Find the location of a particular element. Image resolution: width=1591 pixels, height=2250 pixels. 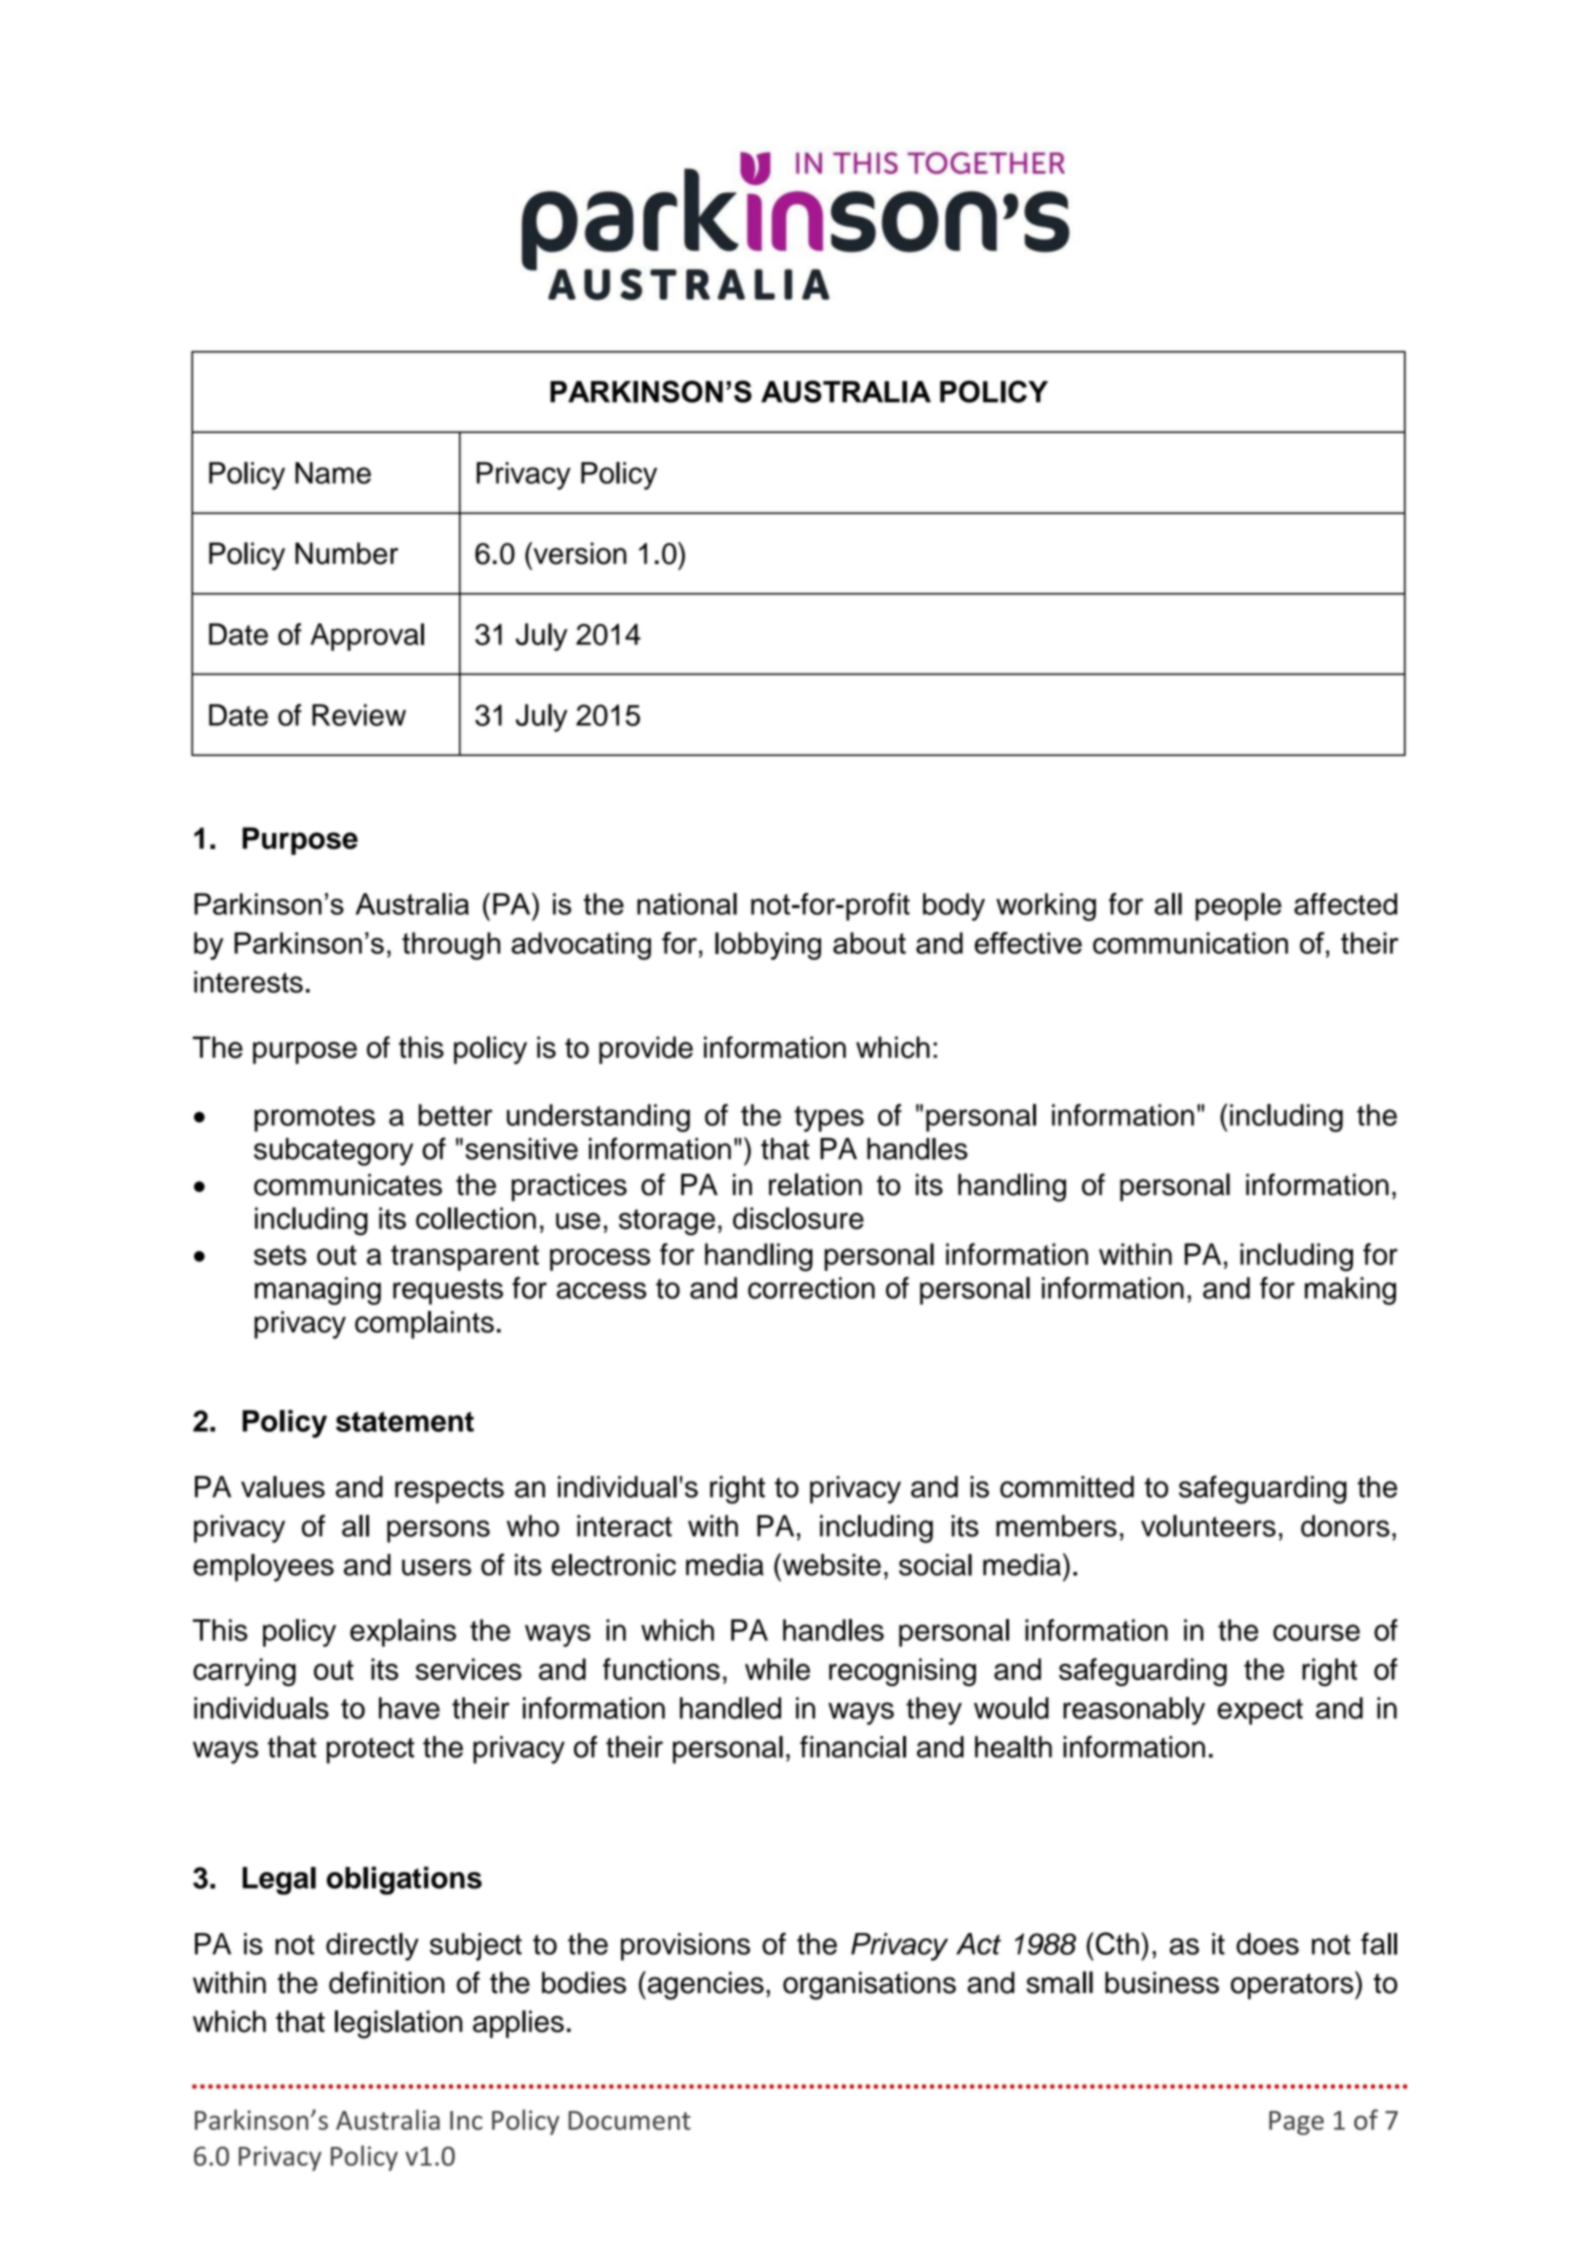

complaints is located at coordinates (424, 1325).
